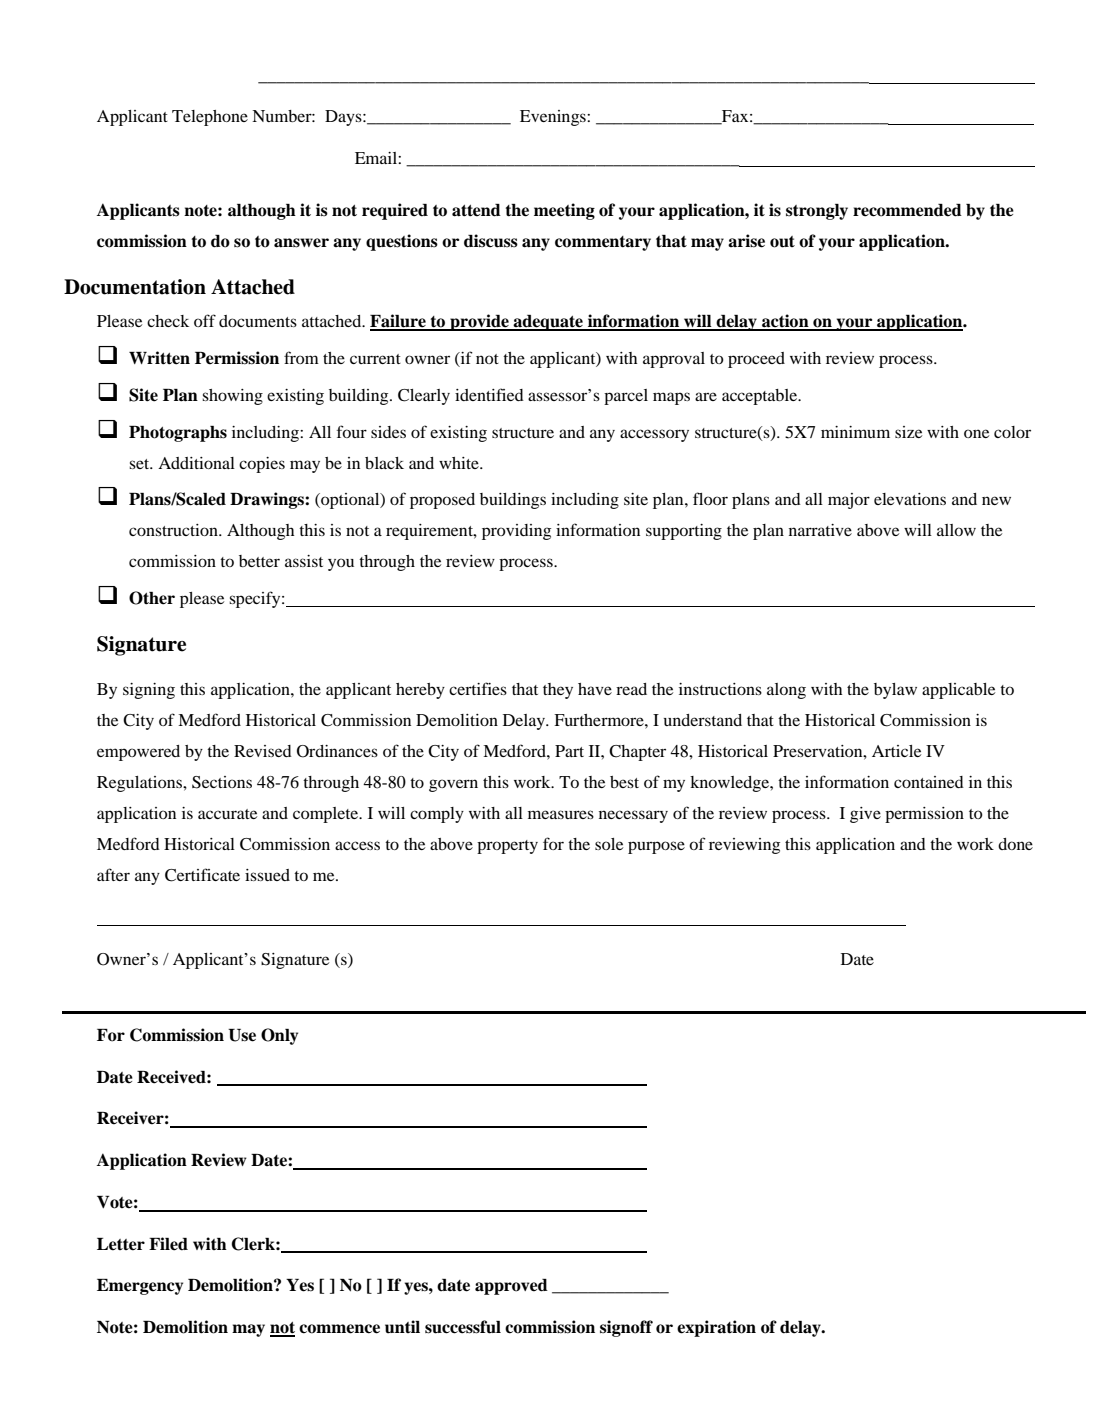 The height and width of the document is (1422, 1099). Describe the element at coordinates (511, 1287) in the document. I see `approved` at that location.
